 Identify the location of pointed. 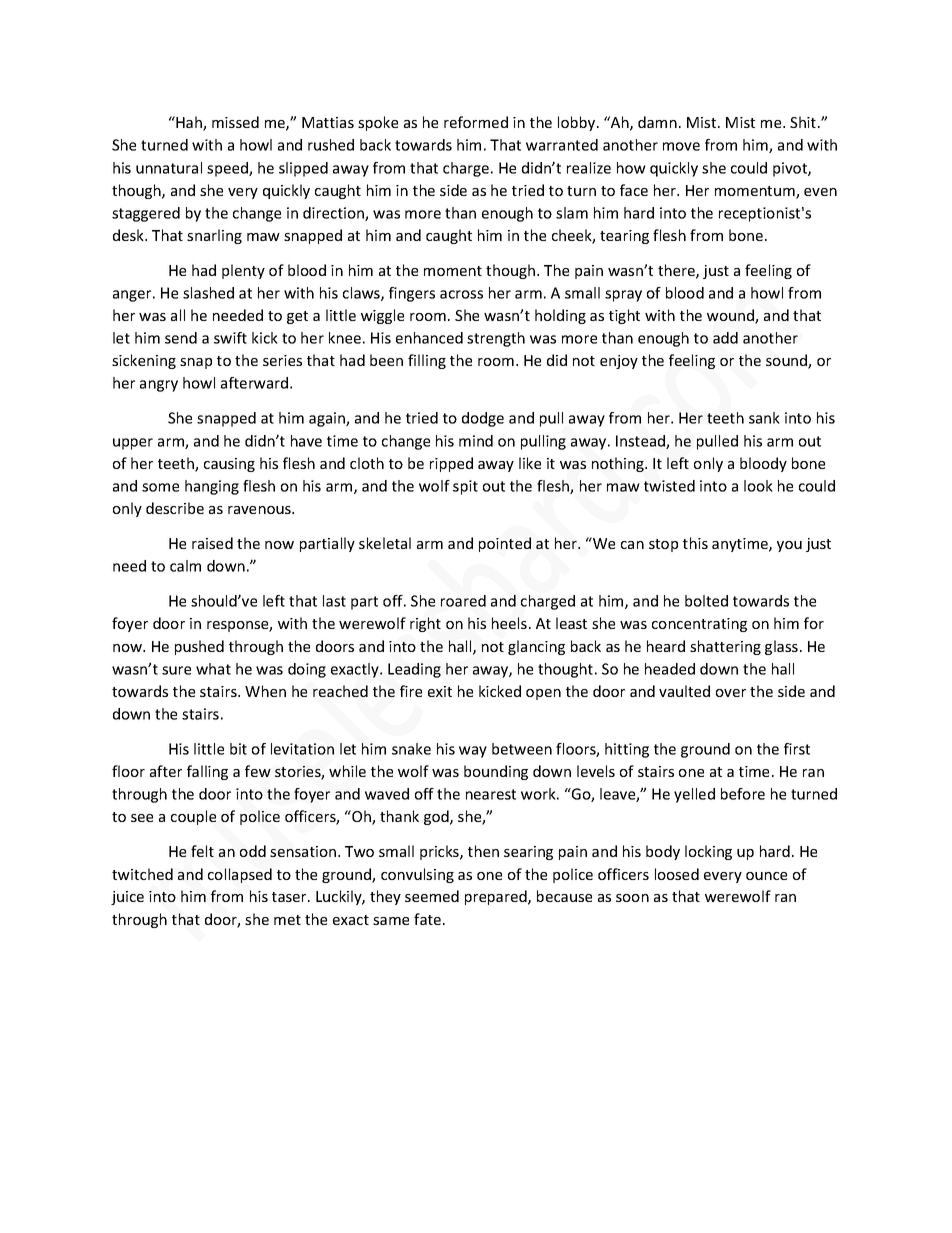
(505, 544).
